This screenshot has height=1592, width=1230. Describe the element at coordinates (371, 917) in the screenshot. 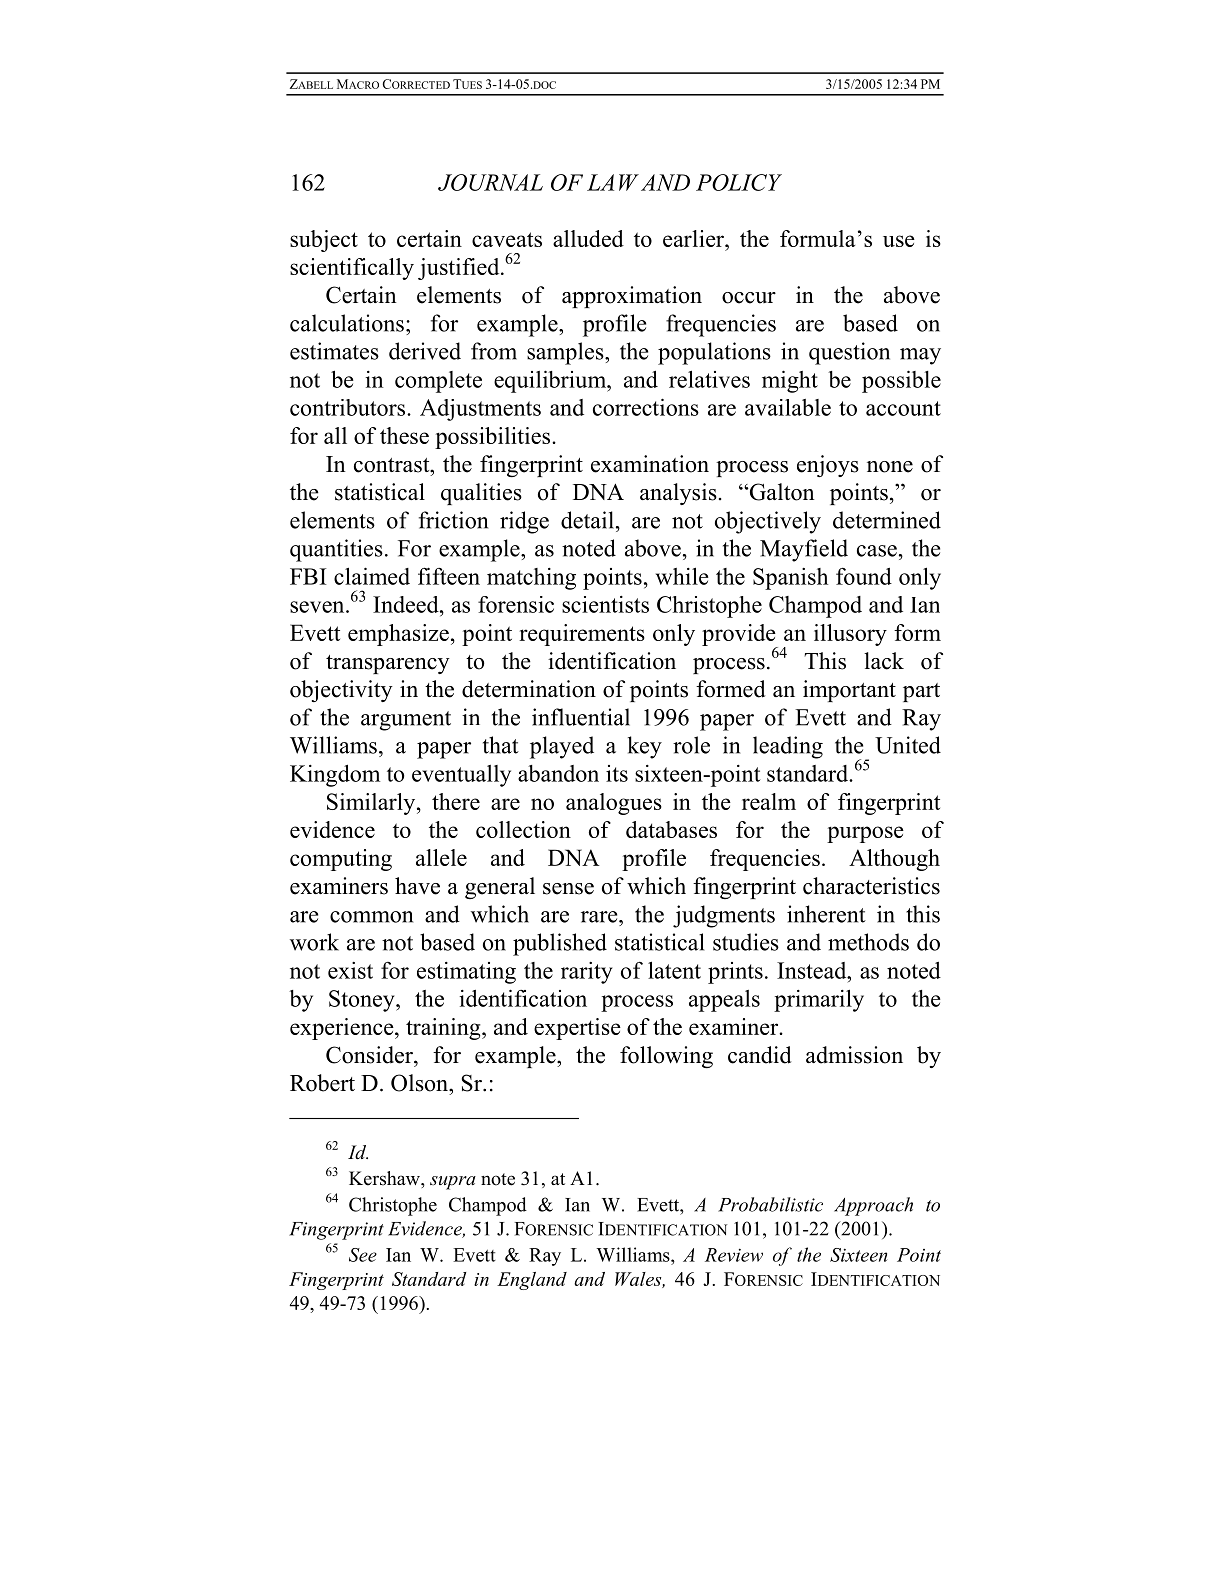

I see `common` at that location.
